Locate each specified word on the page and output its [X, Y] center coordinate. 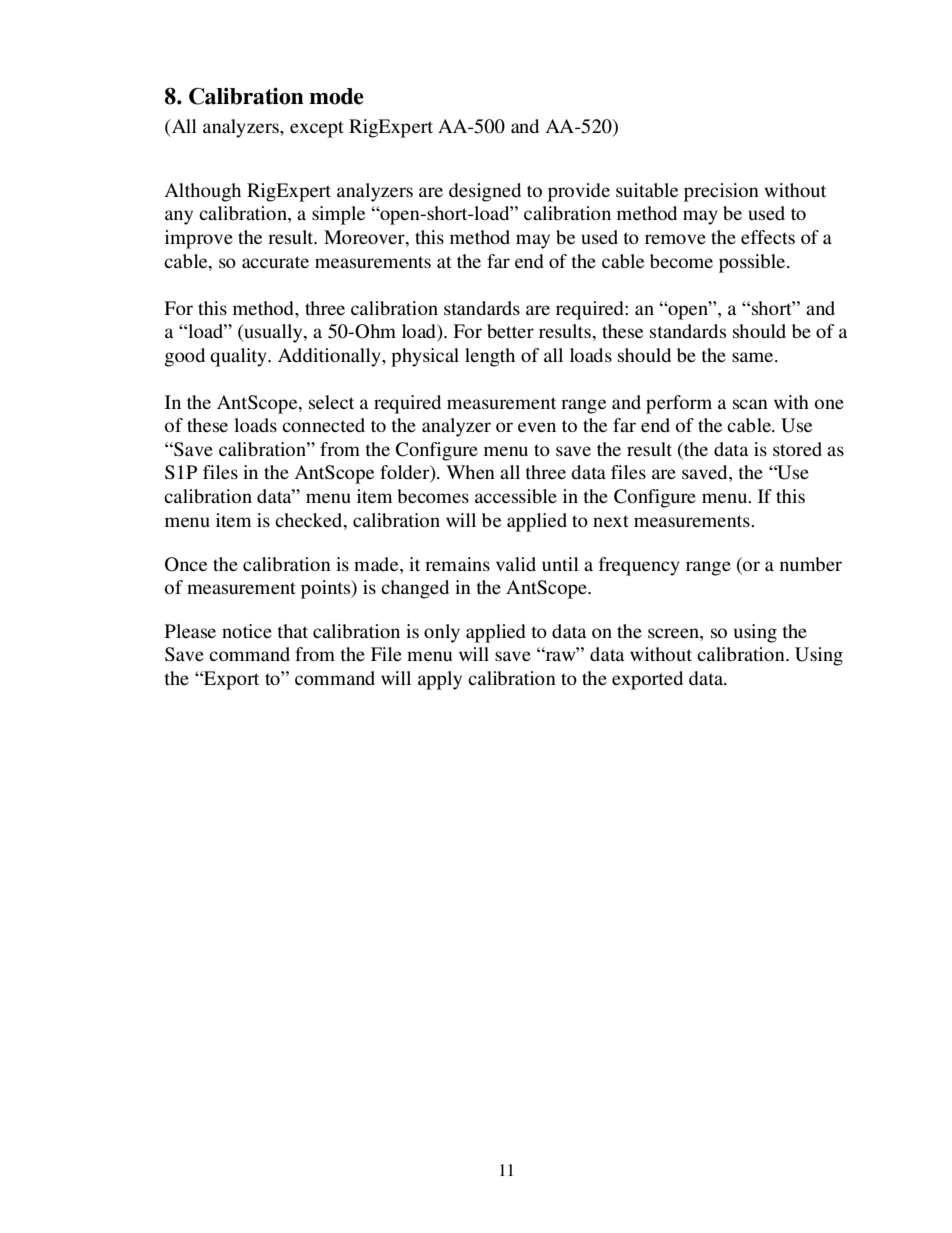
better [510, 331]
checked [310, 520]
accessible [516, 496]
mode [336, 96]
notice [247, 631]
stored [797, 449]
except [317, 129]
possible [753, 263]
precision [721, 192]
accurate [275, 262]
